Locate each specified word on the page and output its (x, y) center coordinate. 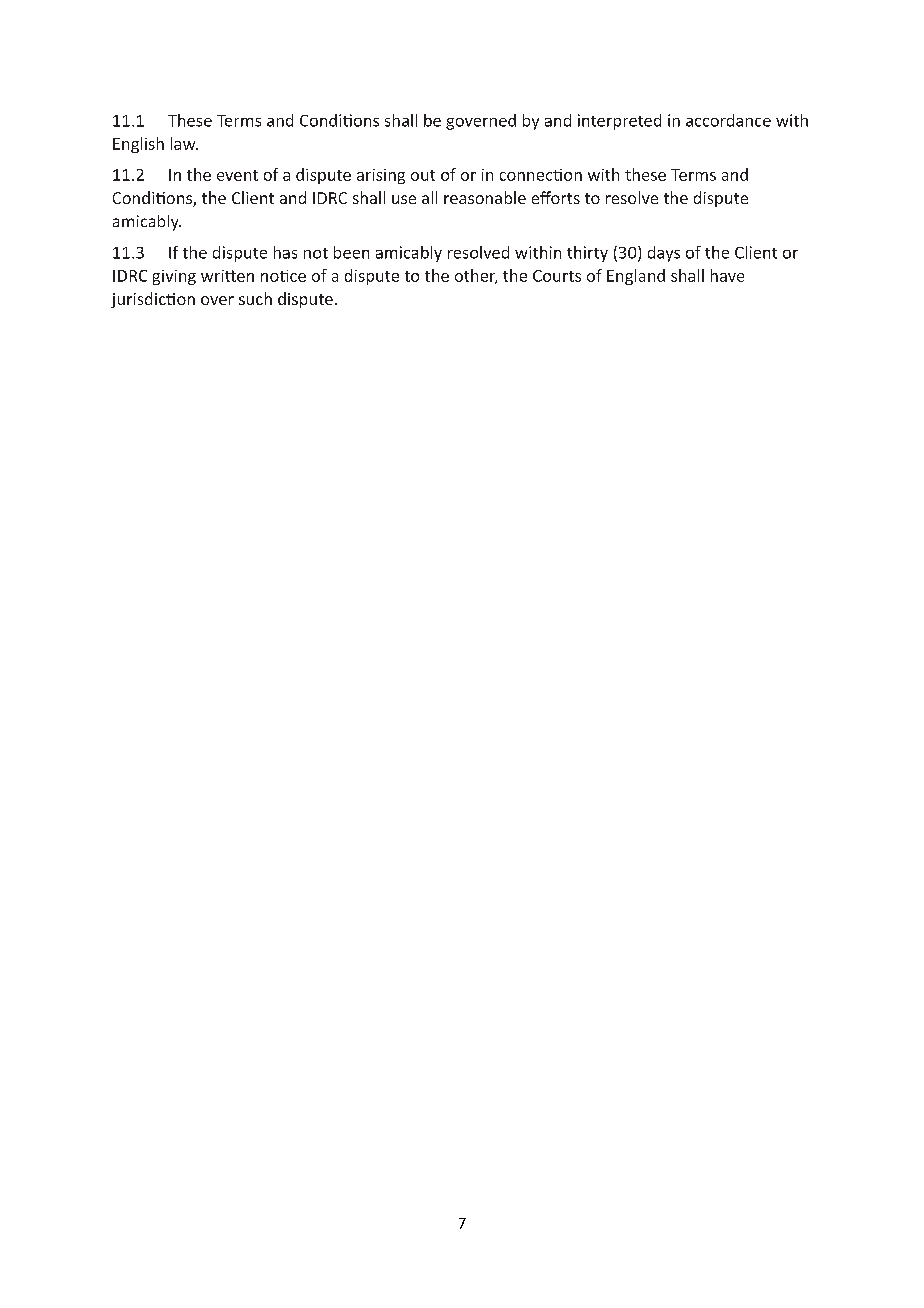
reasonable (485, 197)
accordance (728, 120)
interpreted (619, 122)
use (404, 199)
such (255, 298)
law (184, 143)
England (636, 277)
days (664, 254)
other (476, 276)
